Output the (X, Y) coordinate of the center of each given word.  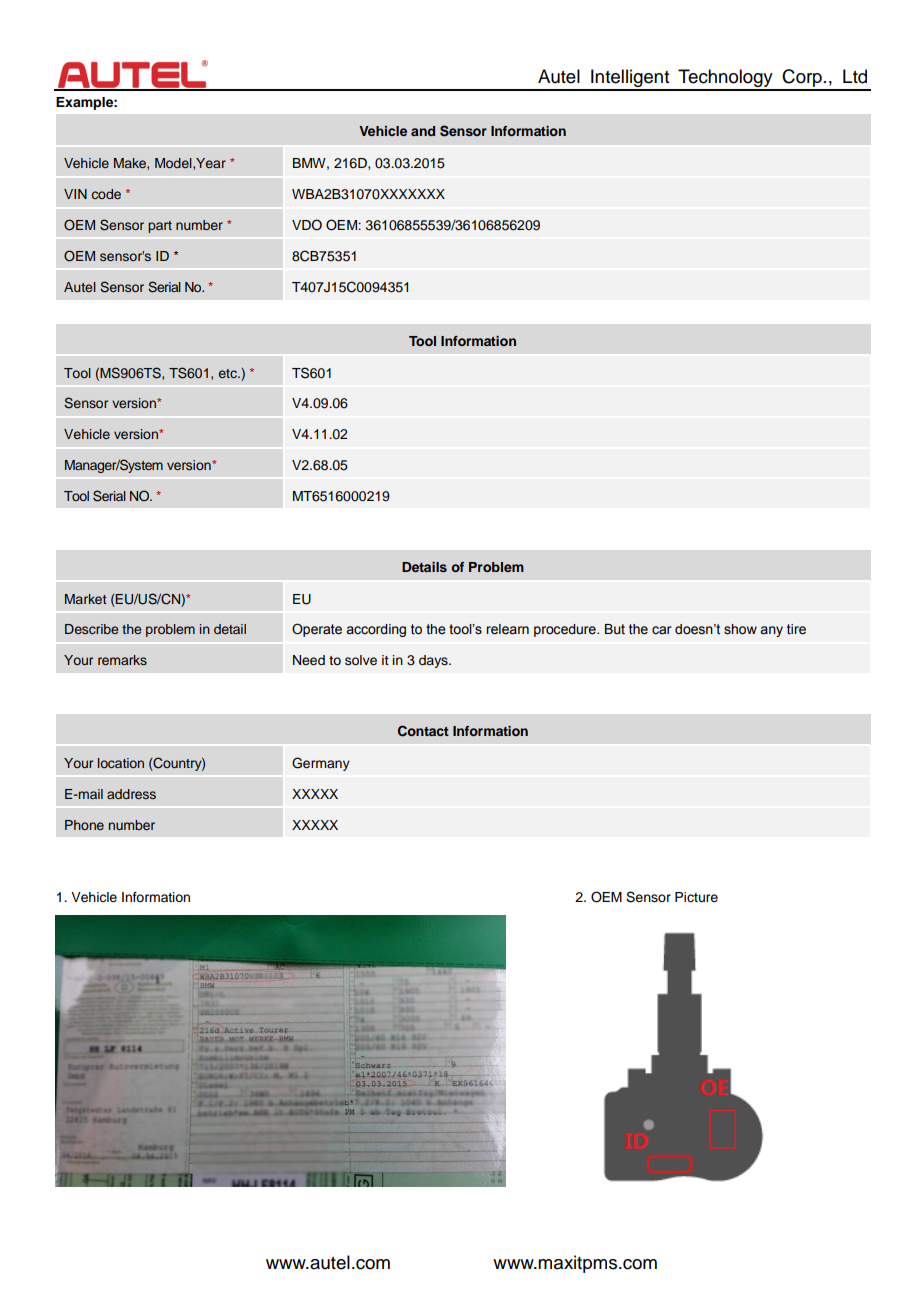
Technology (725, 79)
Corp (802, 79)
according (376, 630)
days (434, 661)
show (740, 629)
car (662, 630)
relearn (507, 629)
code (106, 194)
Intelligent (630, 79)
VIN (75, 194)
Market (86, 599)
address (131, 794)
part (160, 227)
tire (796, 629)
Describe (91, 629)
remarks (122, 660)
